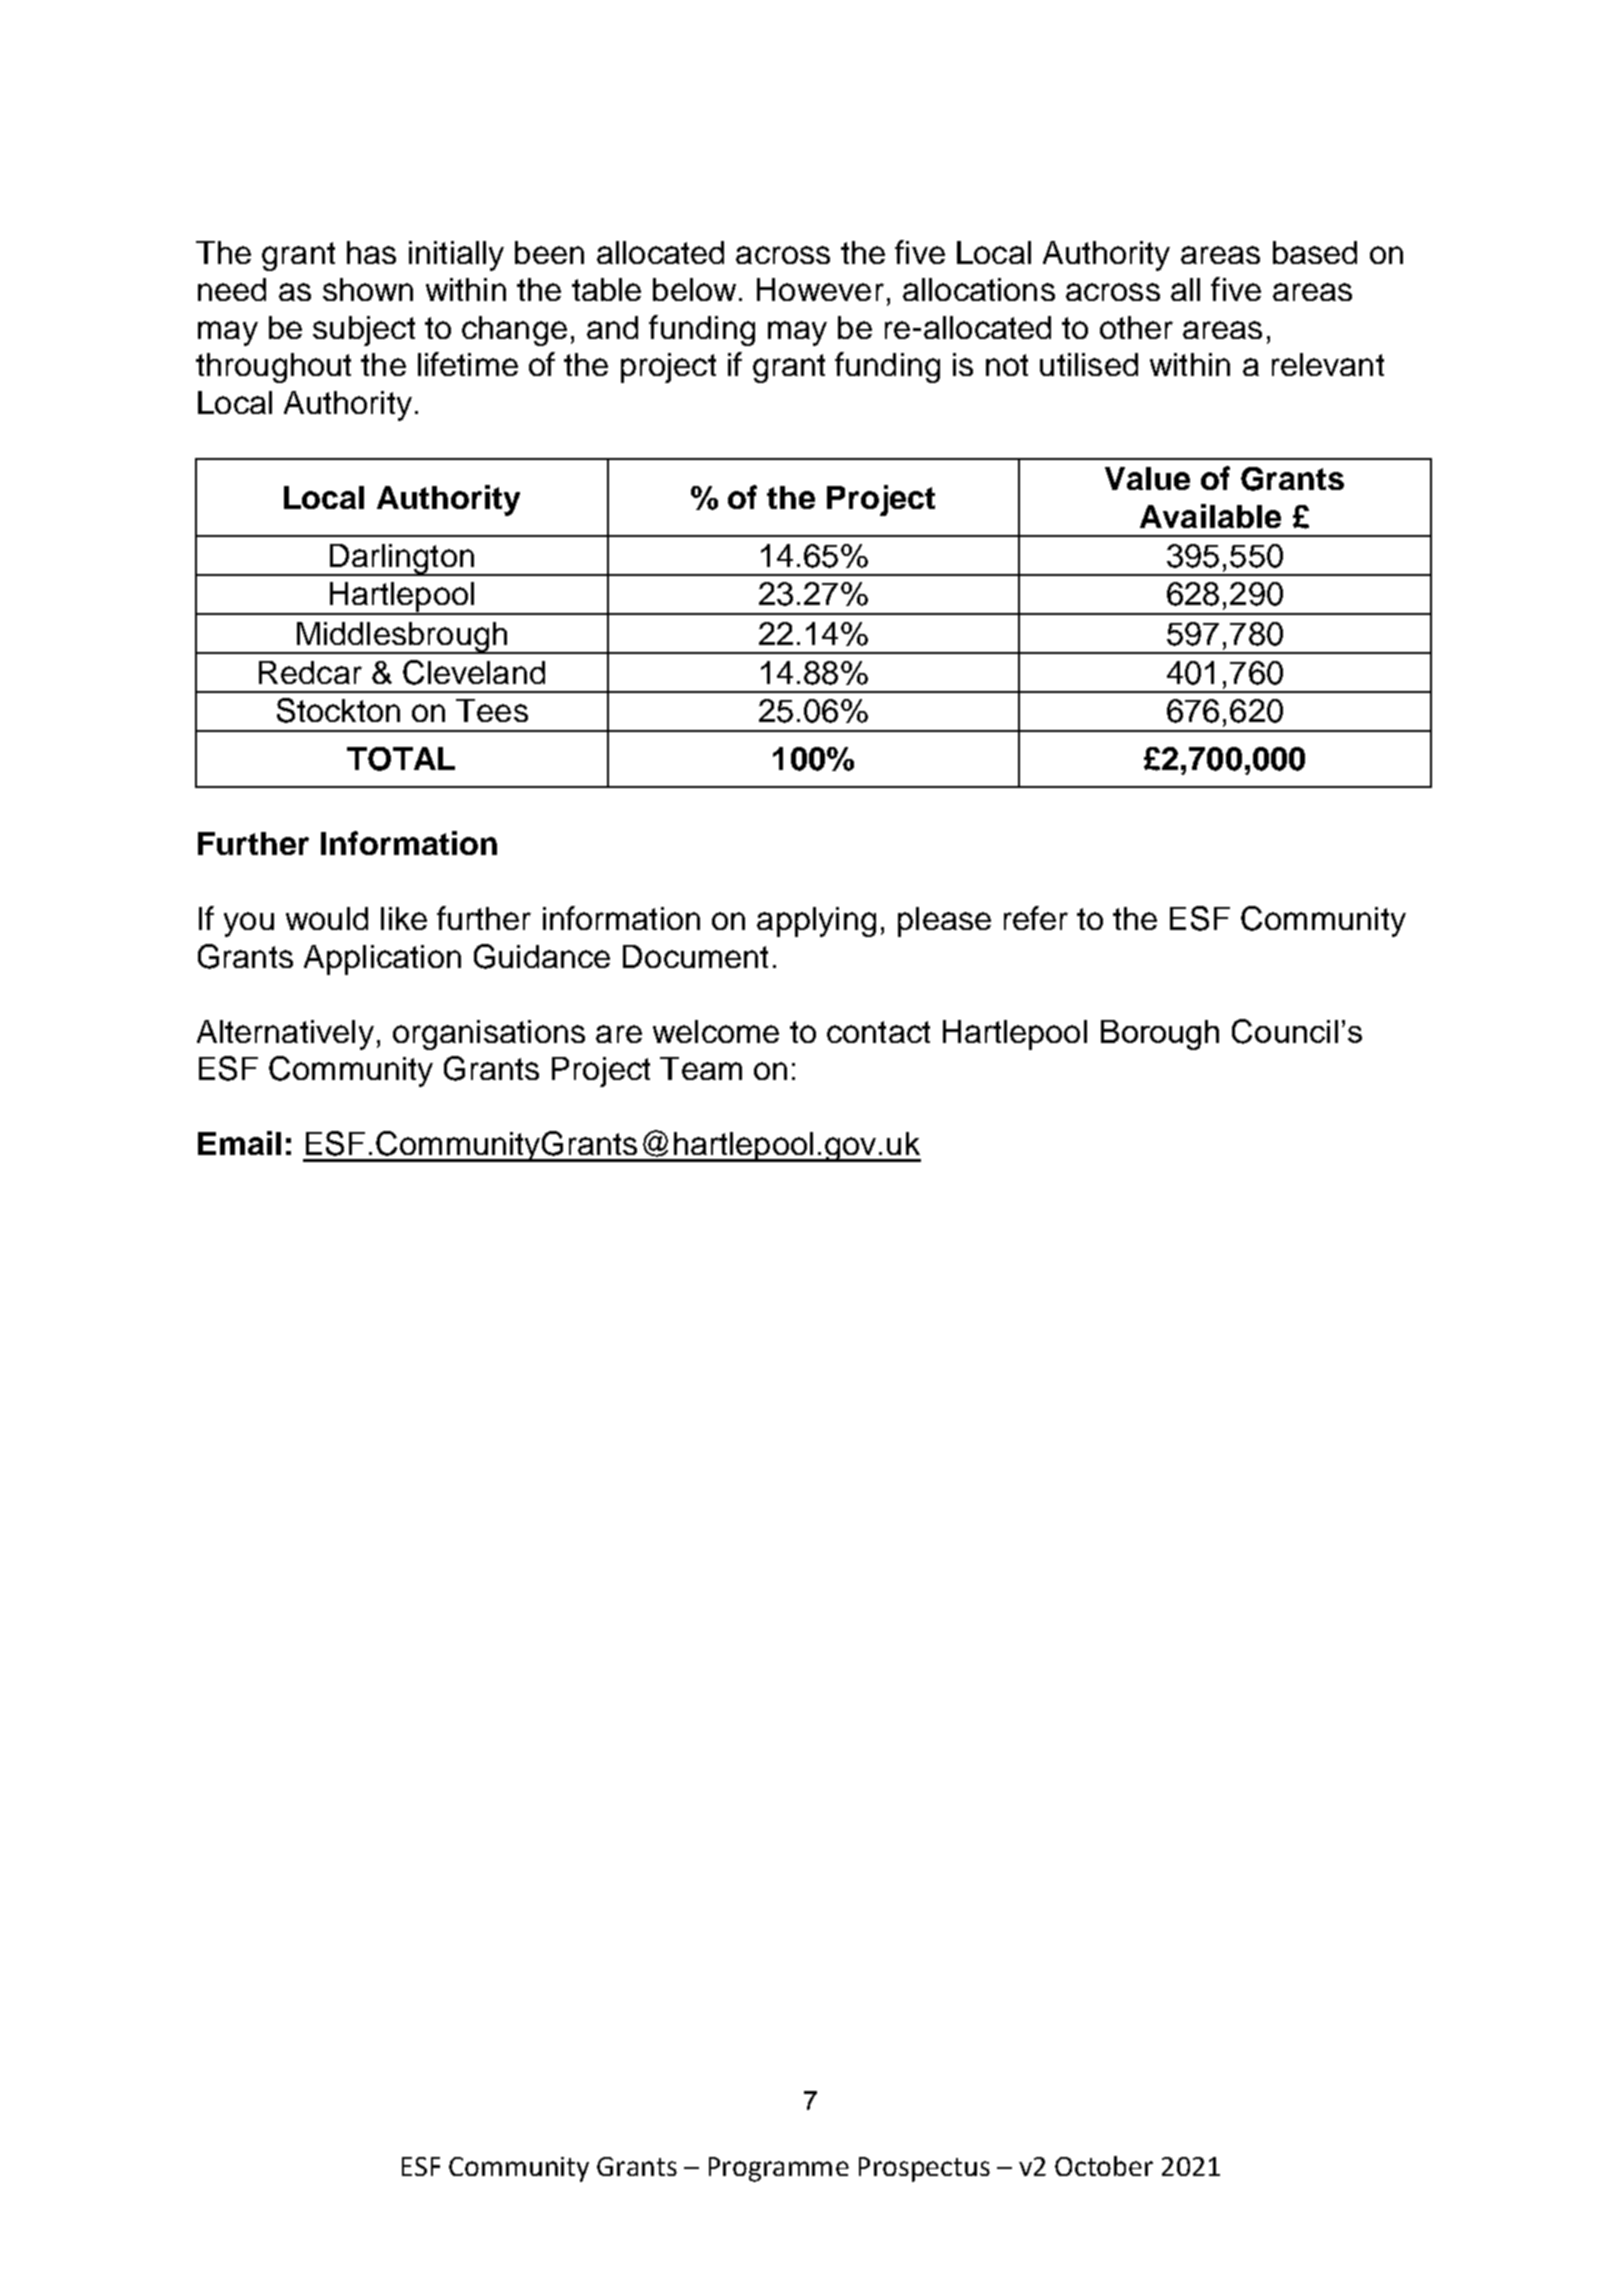  Describe the element at coordinates (924, 2169) in the screenshot. I see `Prospectus` at that location.
